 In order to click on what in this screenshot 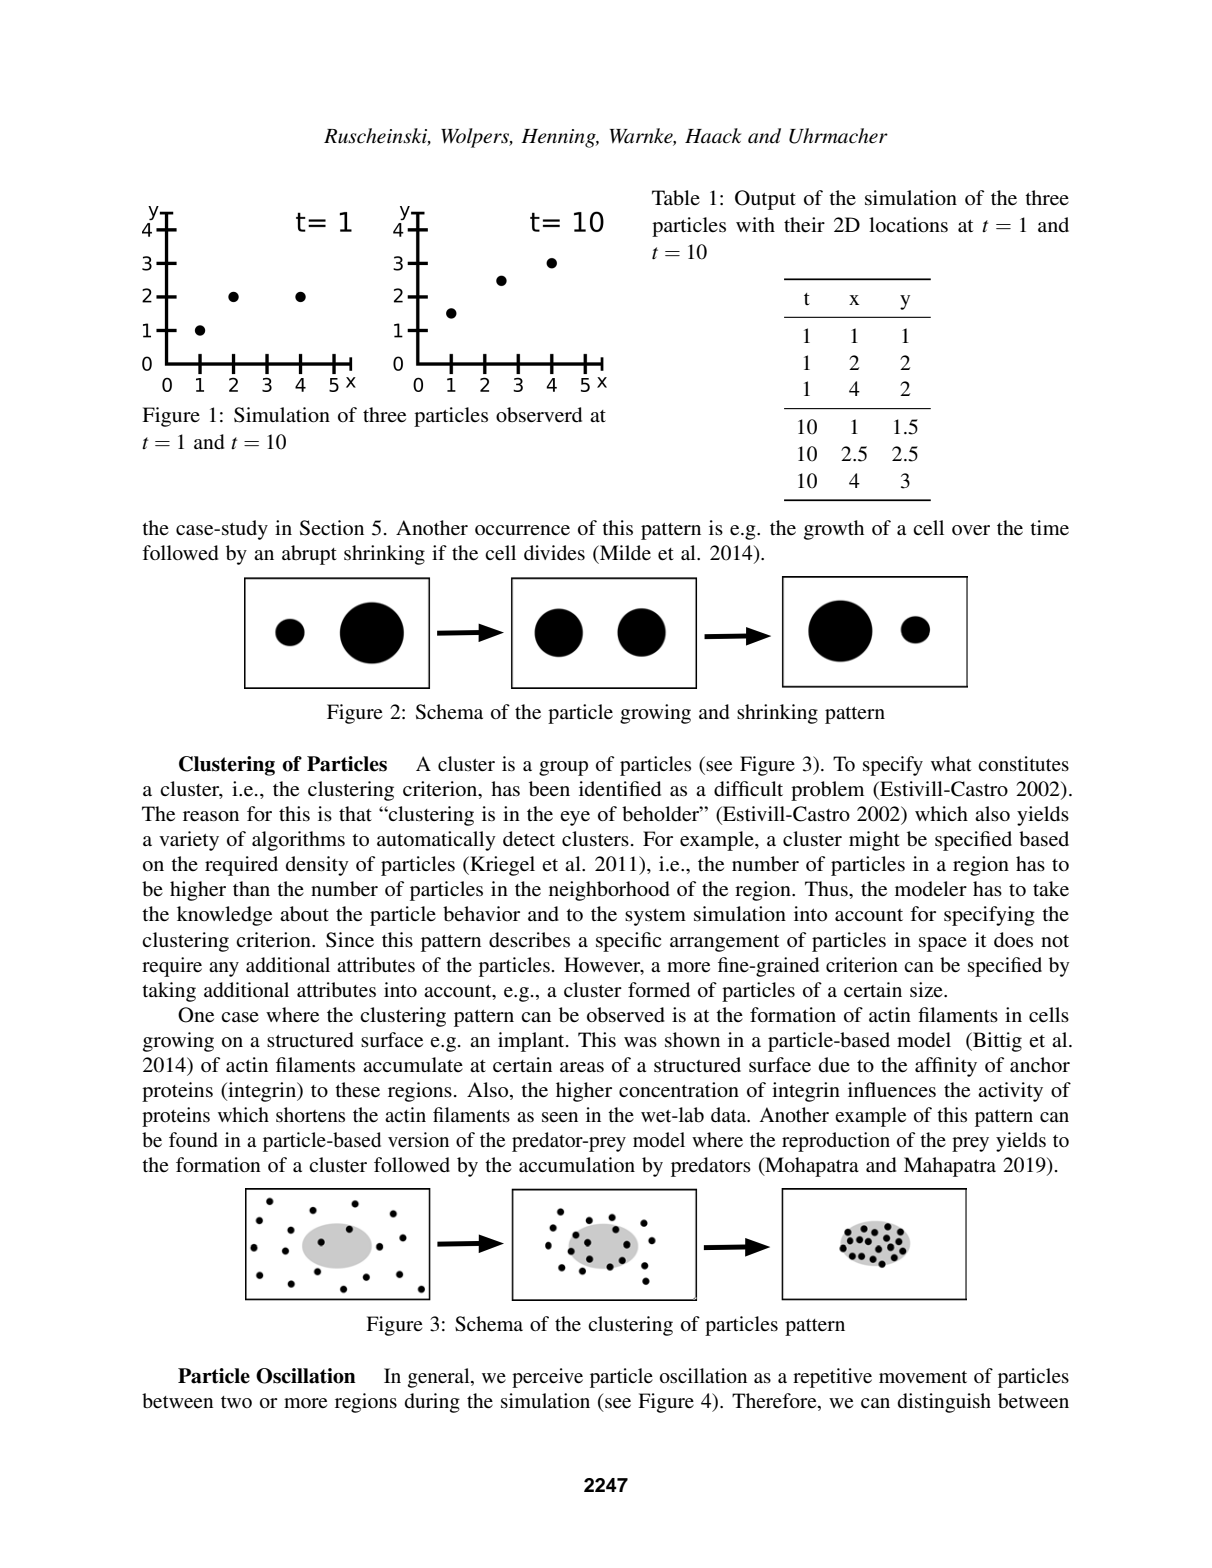, I will do `click(951, 763)`.
